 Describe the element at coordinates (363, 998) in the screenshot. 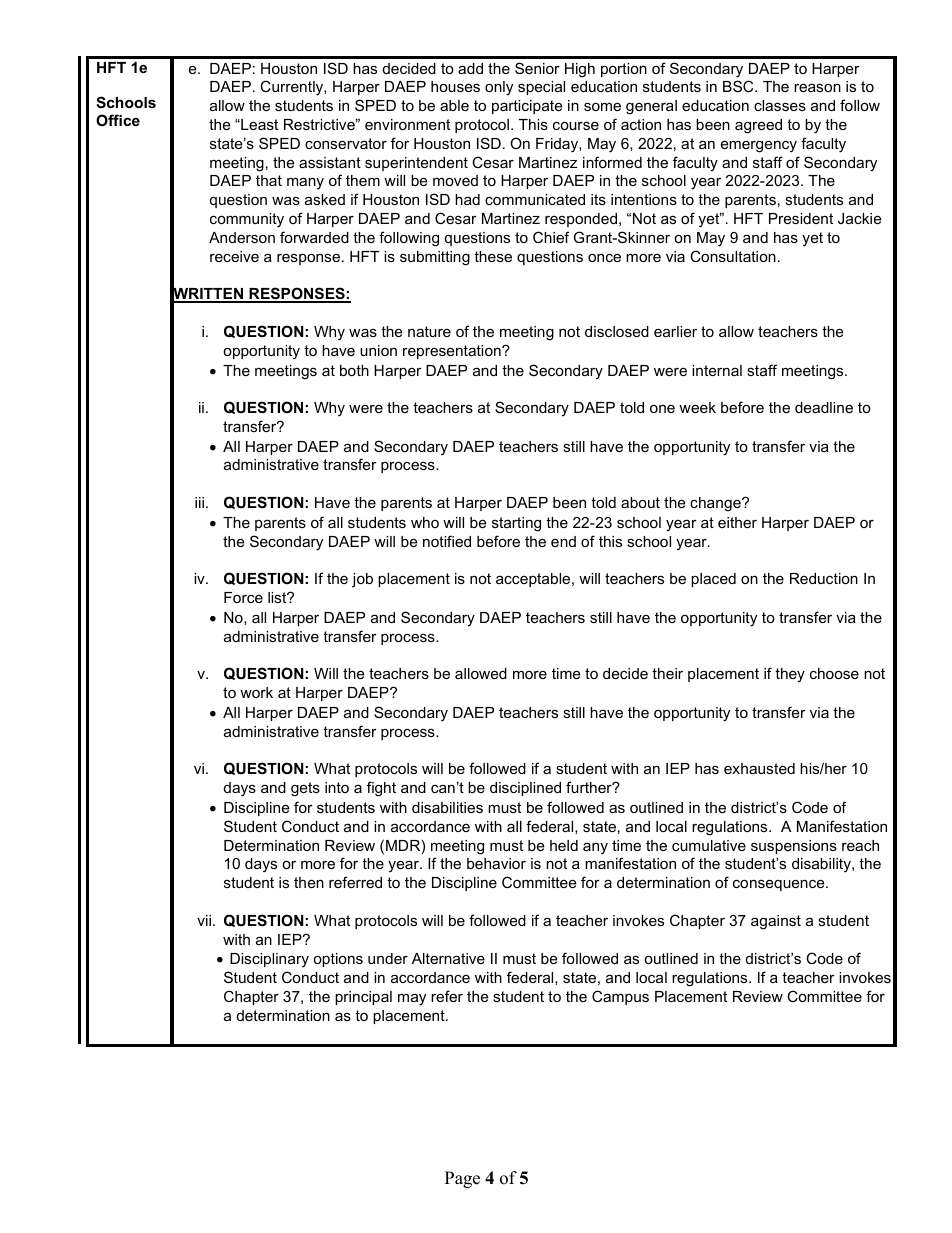

I see `principal` at that location.
